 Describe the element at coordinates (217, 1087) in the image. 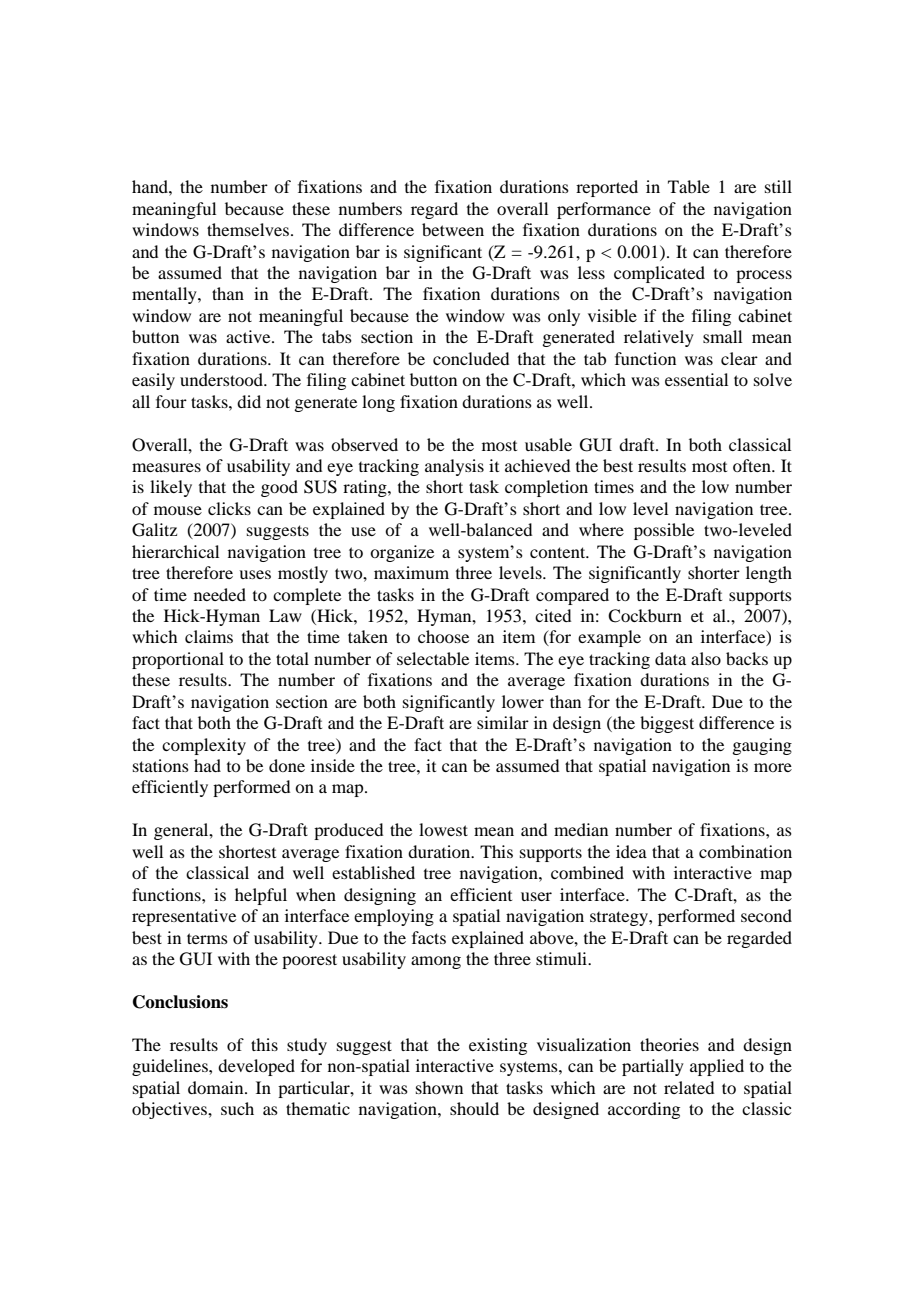

I see `domain` at that location.
